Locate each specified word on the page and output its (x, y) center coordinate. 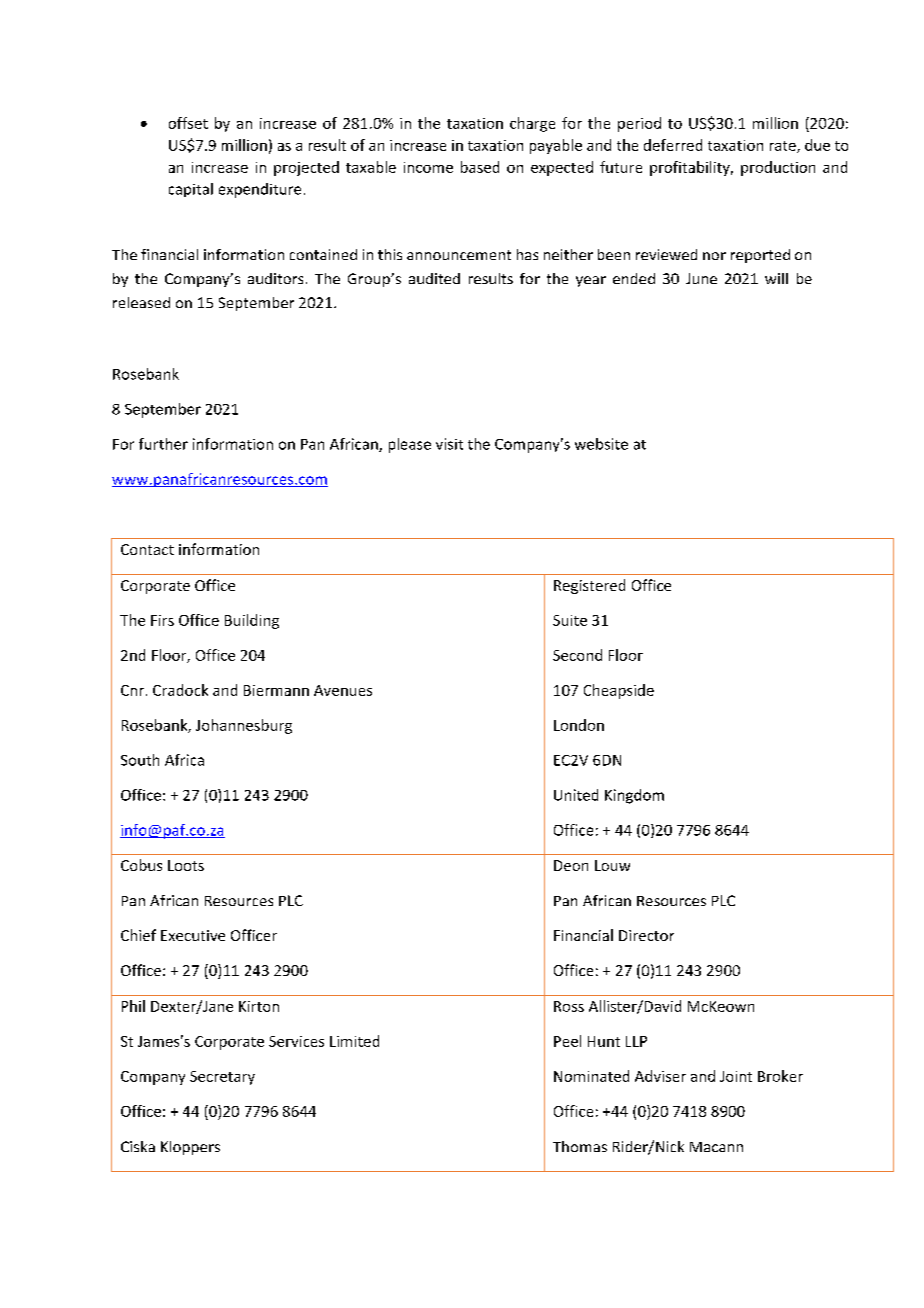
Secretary (222, 1078)
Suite (570, 620)
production (778, 168)
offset (188, 123)
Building (252, 621)
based (480, 167)
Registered (589, 586)
